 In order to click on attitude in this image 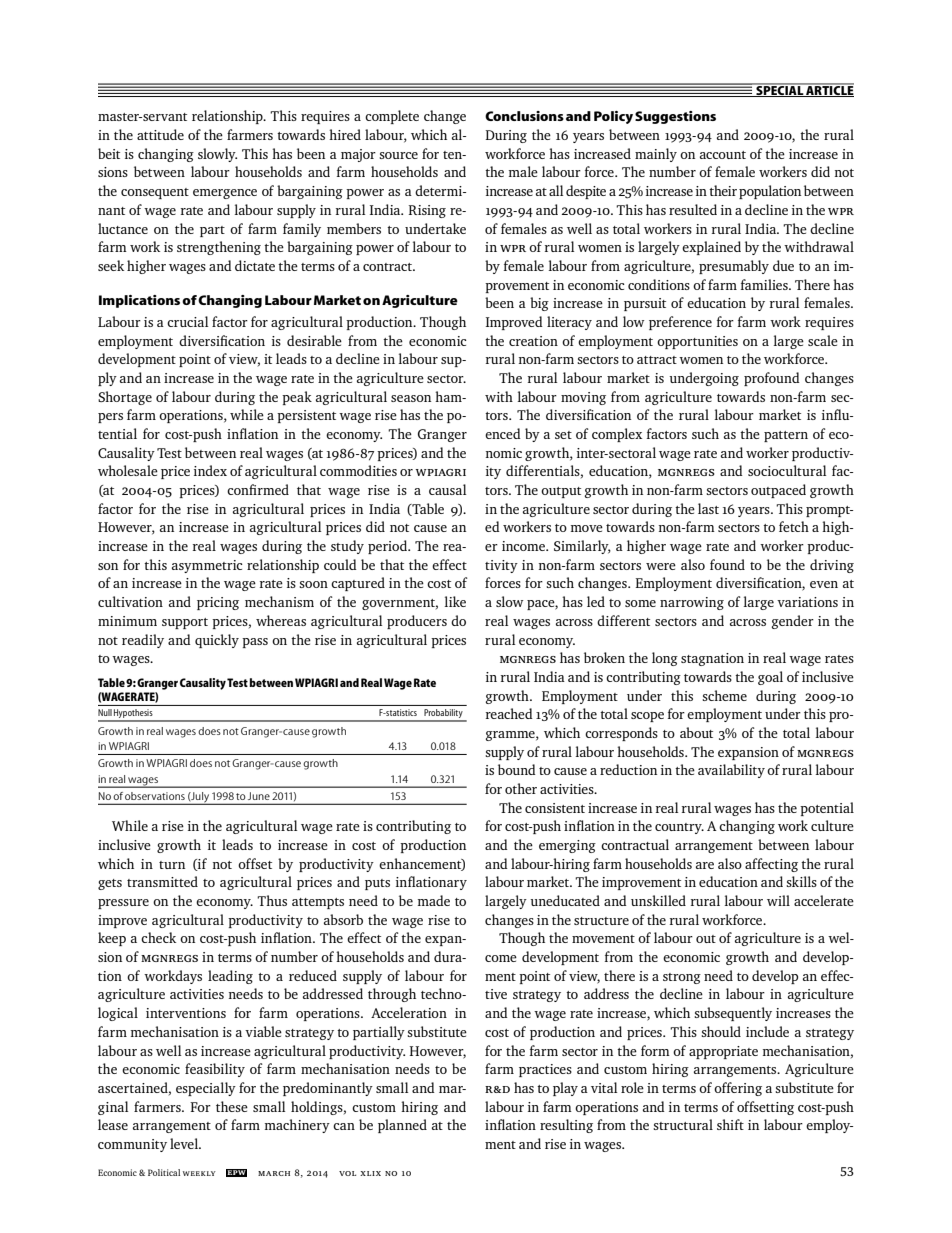, I will do `click(160, 134)`.
